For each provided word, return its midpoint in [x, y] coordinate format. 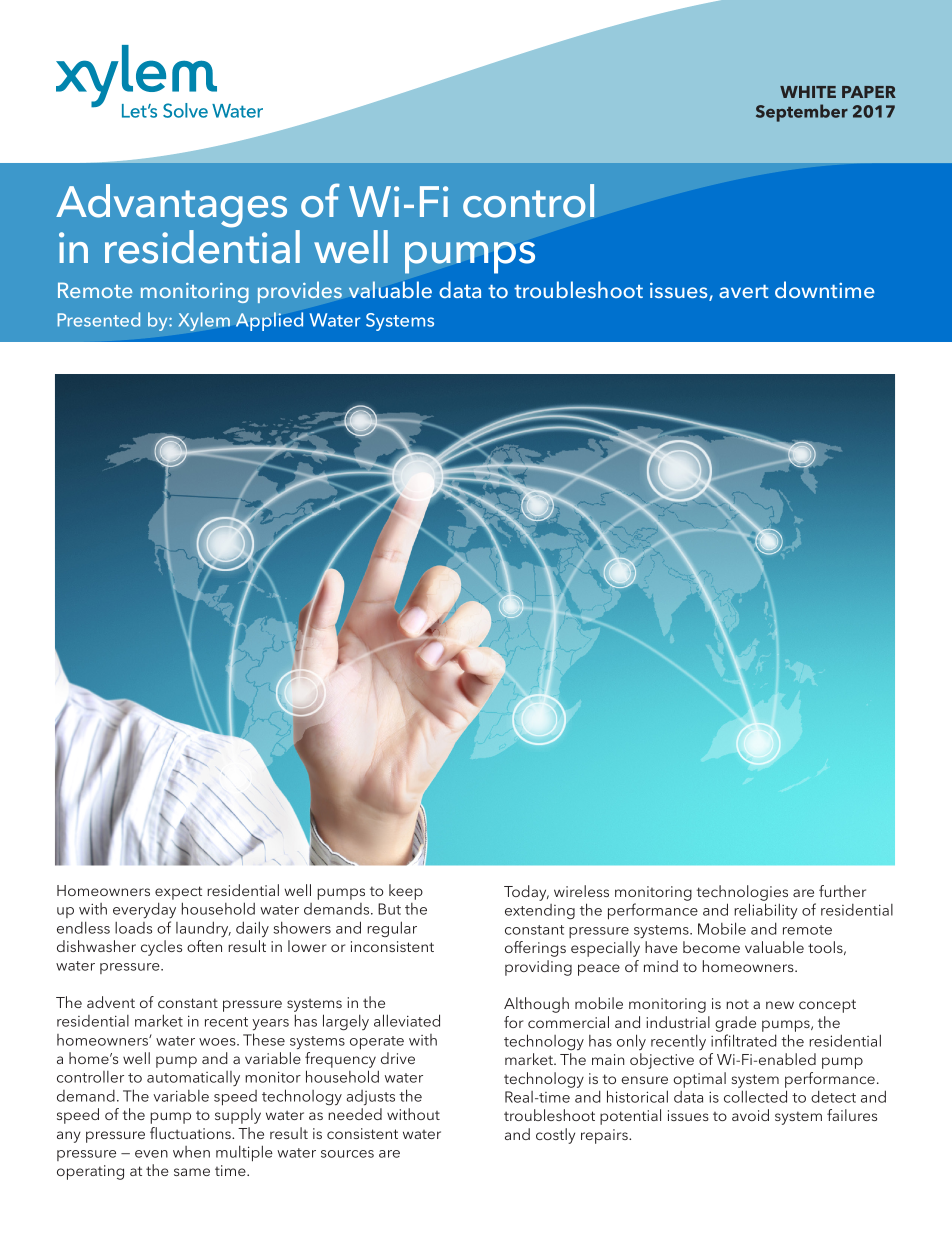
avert [743, 291]
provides [300, 292]
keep [406, 892]
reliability [766, 911]
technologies [742, 893]
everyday [144, 910]
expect [178, 893]
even [151, 1154]
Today [526, 893]
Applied [269, 321]
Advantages [171, 206]
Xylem [204, 321]
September [802, 113]
